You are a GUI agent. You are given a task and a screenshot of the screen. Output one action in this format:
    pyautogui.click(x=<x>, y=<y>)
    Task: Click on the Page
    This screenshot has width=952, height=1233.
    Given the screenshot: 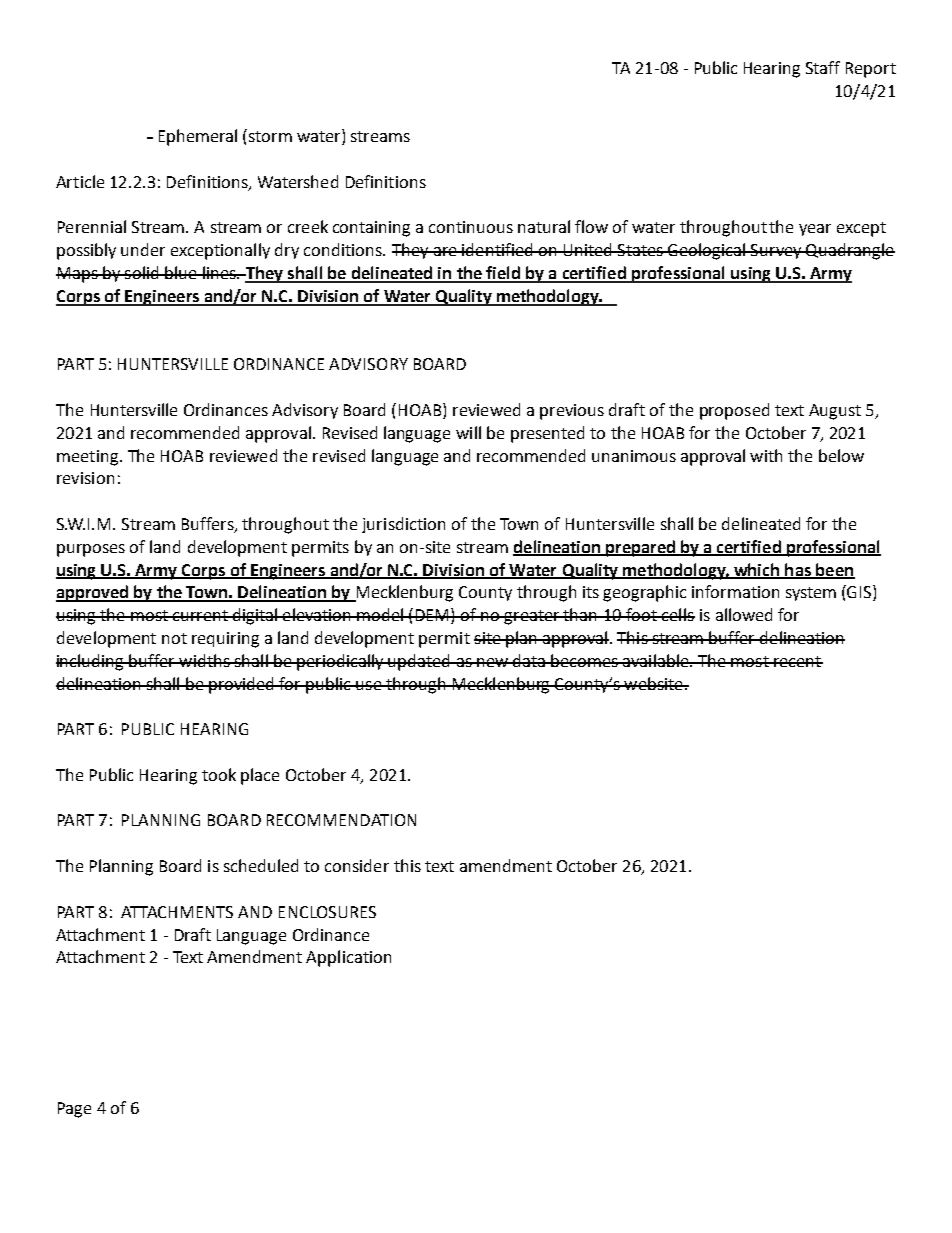 What is the action you would take?
    pyautogui.click(x=74, y=1110)
